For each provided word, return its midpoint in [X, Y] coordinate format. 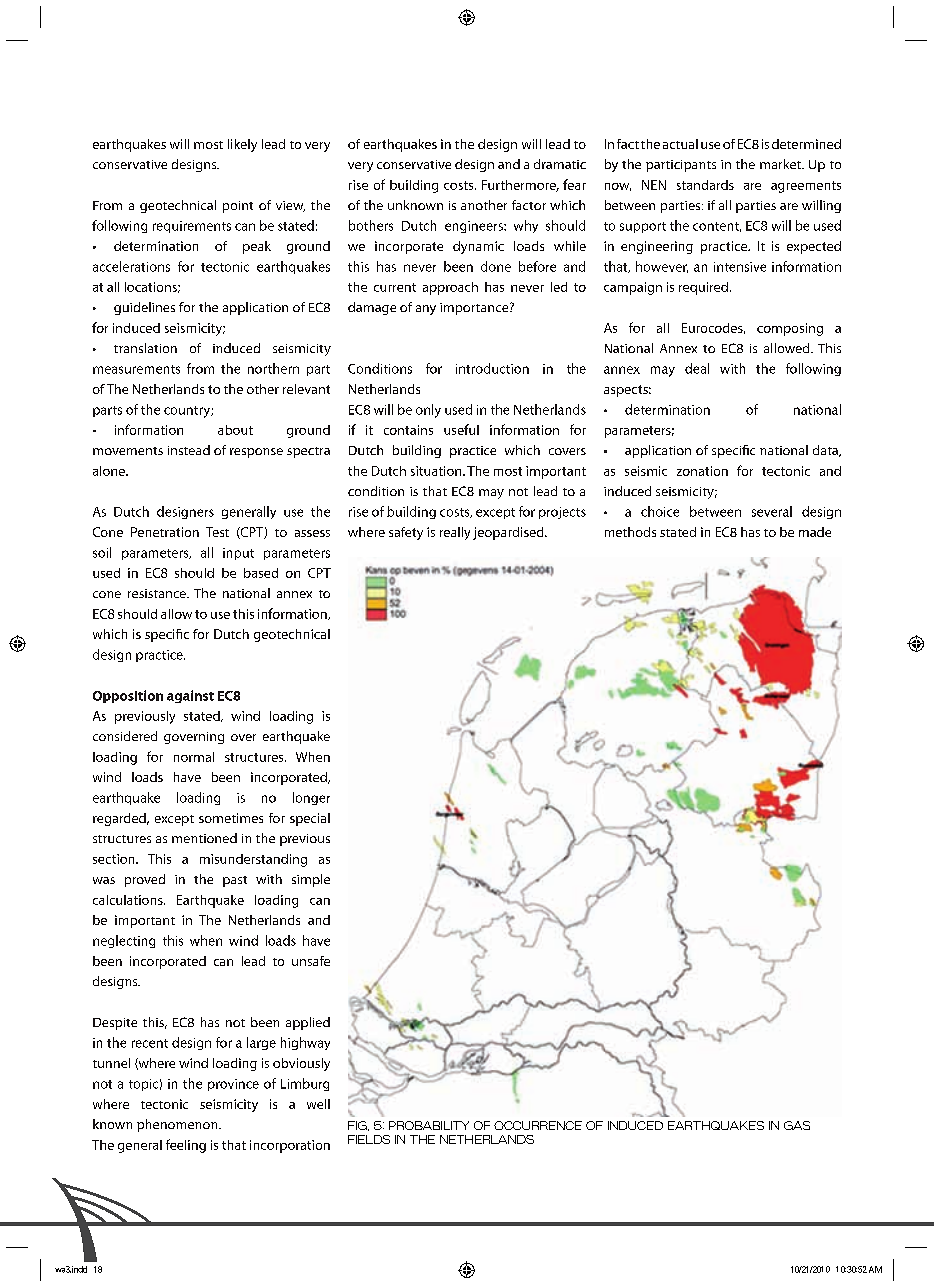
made [815, 532]
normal [194, 757]
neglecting [124, 941]
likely [242, 145]
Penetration [165, 532]
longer [311, 798]
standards [705, 185]
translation [145, 348]
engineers [475, 227]
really [455, 533]
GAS [797, 1125]
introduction [492, 368]
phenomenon [178, 1125]
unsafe [311, 961]
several [772, 511]
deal [697, 368]
